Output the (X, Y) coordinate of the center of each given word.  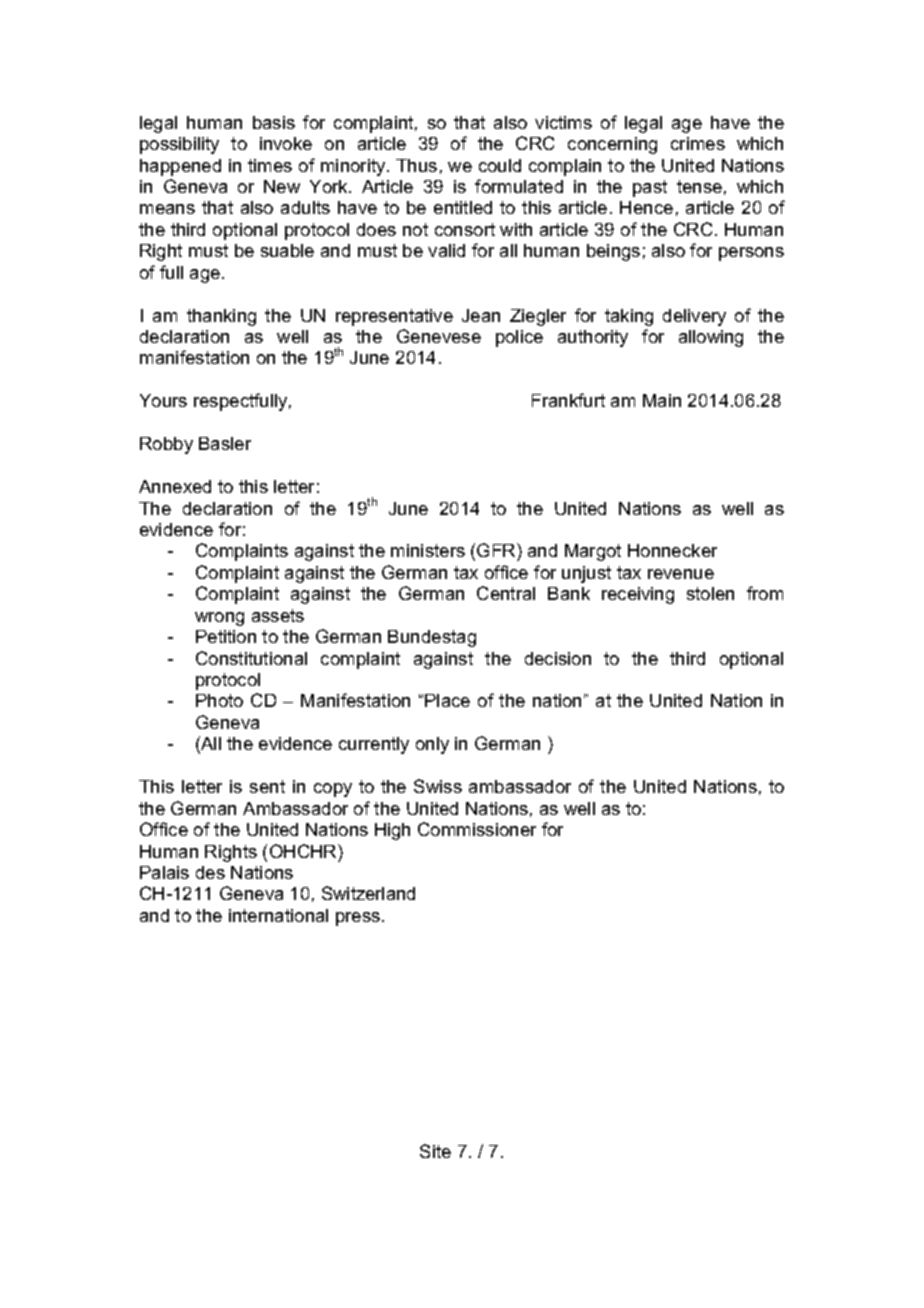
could (500, 165)
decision (558, 658)
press (359, 919)
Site (435, 1151)
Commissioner (477, 829)
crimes (698, 143)
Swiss (438, 786)
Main (662, 400)
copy (333, 790)
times (270, 165)
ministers (428, 550)
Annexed (175, 486)
